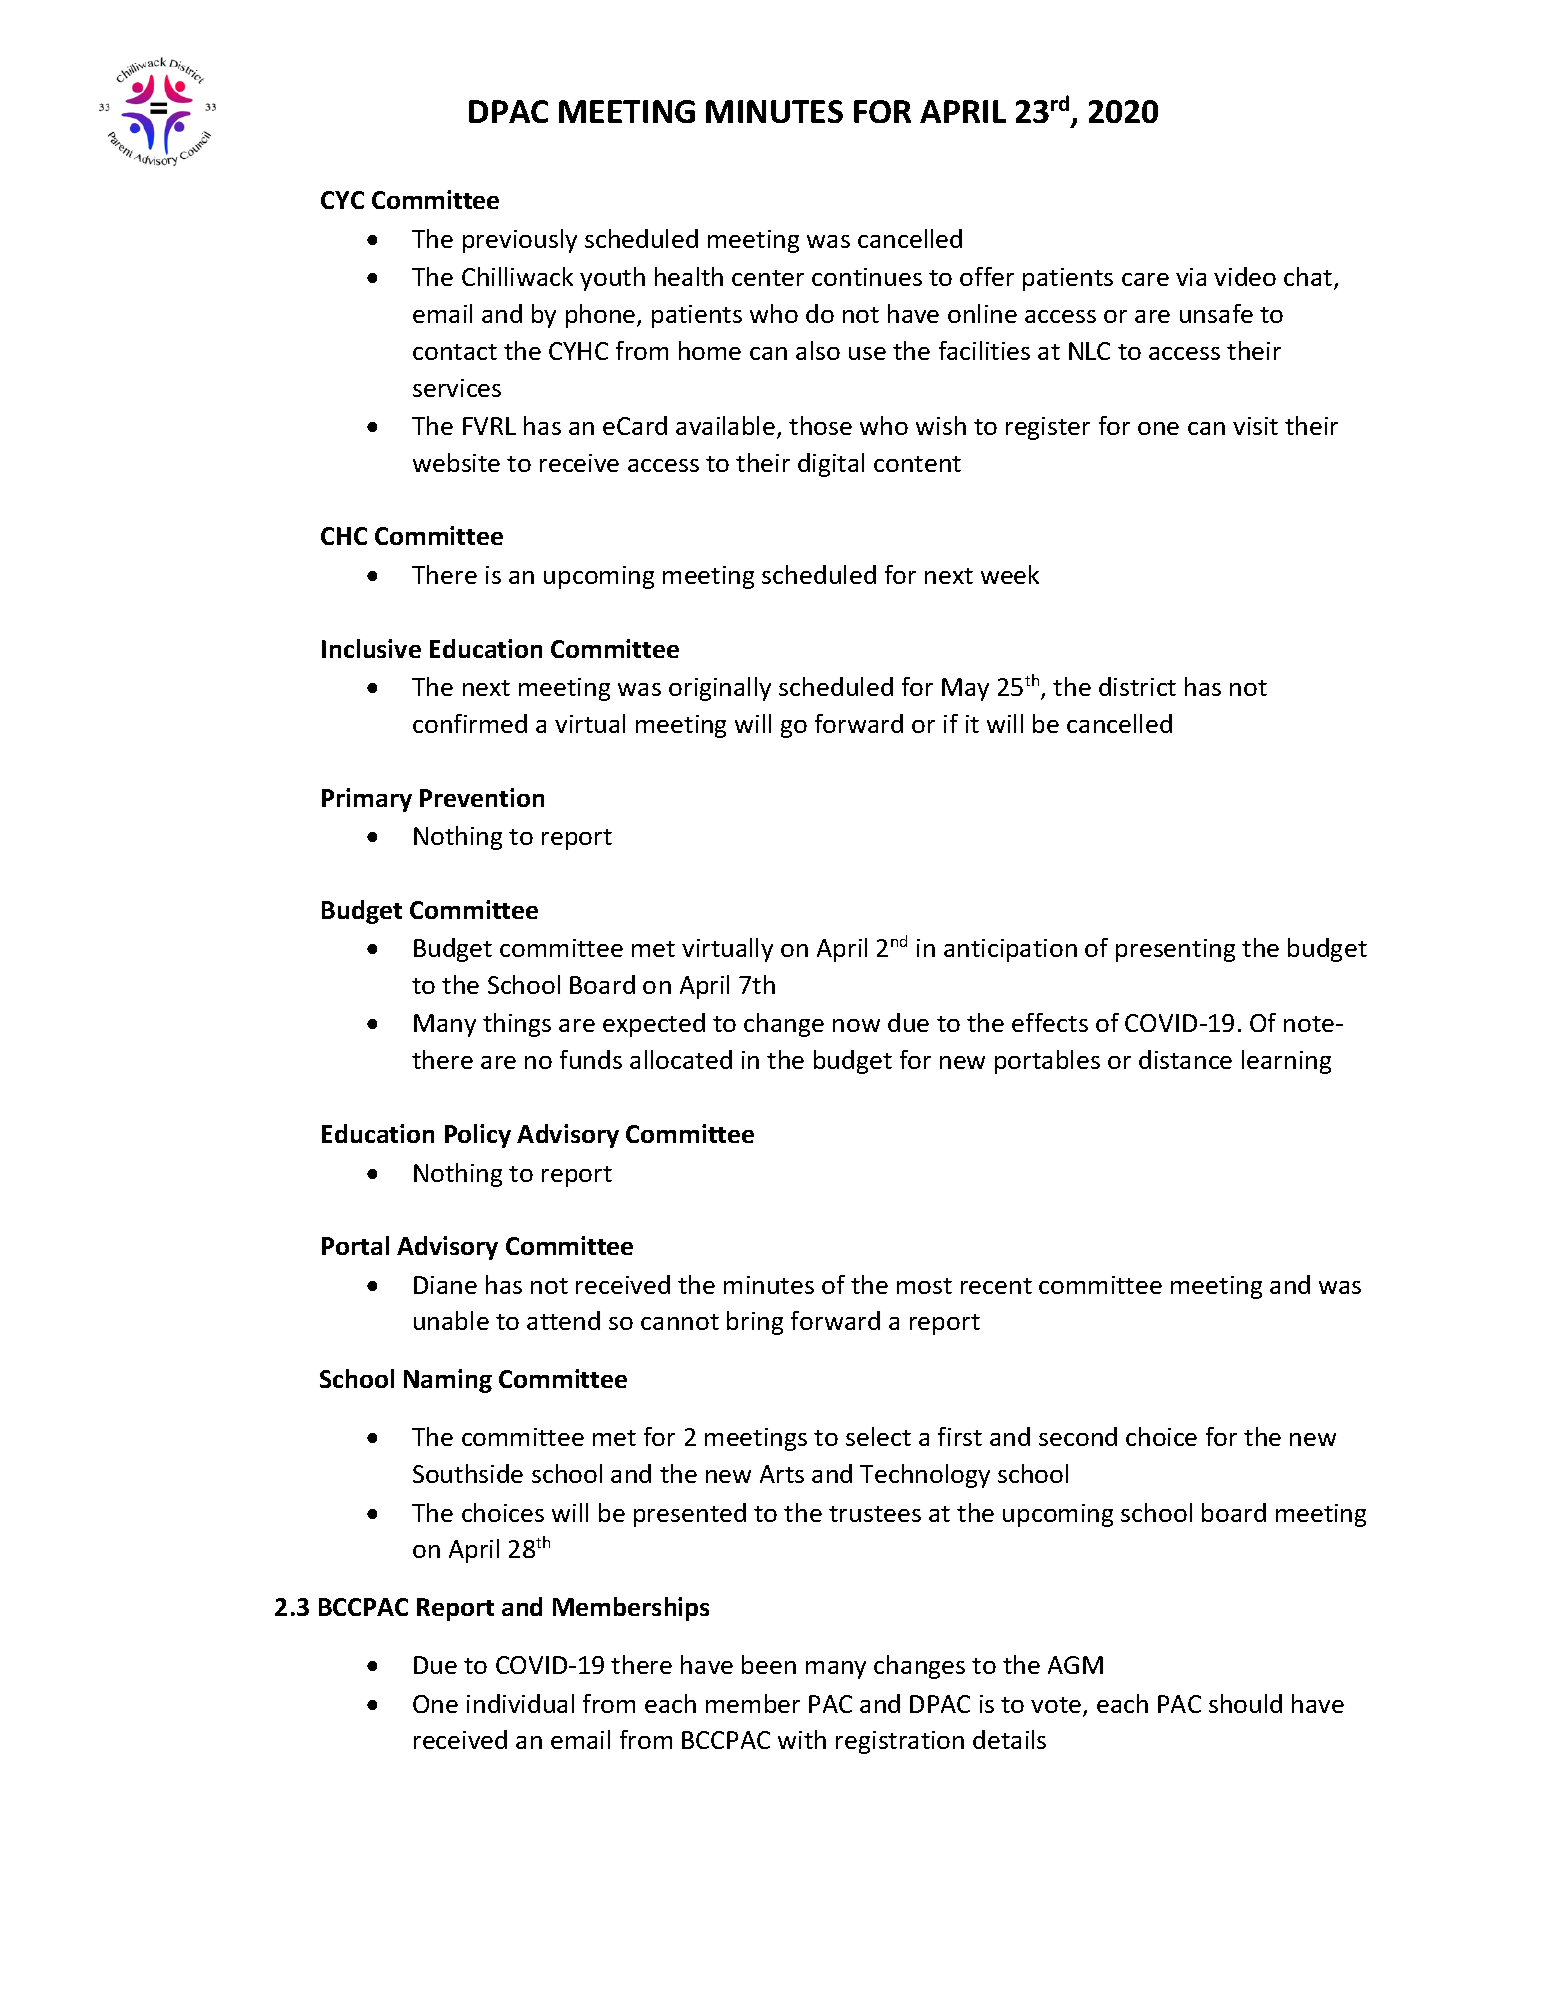 The width and height of the screenshot is (1557, 2015). Describe the element at coordinates (517, 1025) in the screenshot. I see `things` at that location.
